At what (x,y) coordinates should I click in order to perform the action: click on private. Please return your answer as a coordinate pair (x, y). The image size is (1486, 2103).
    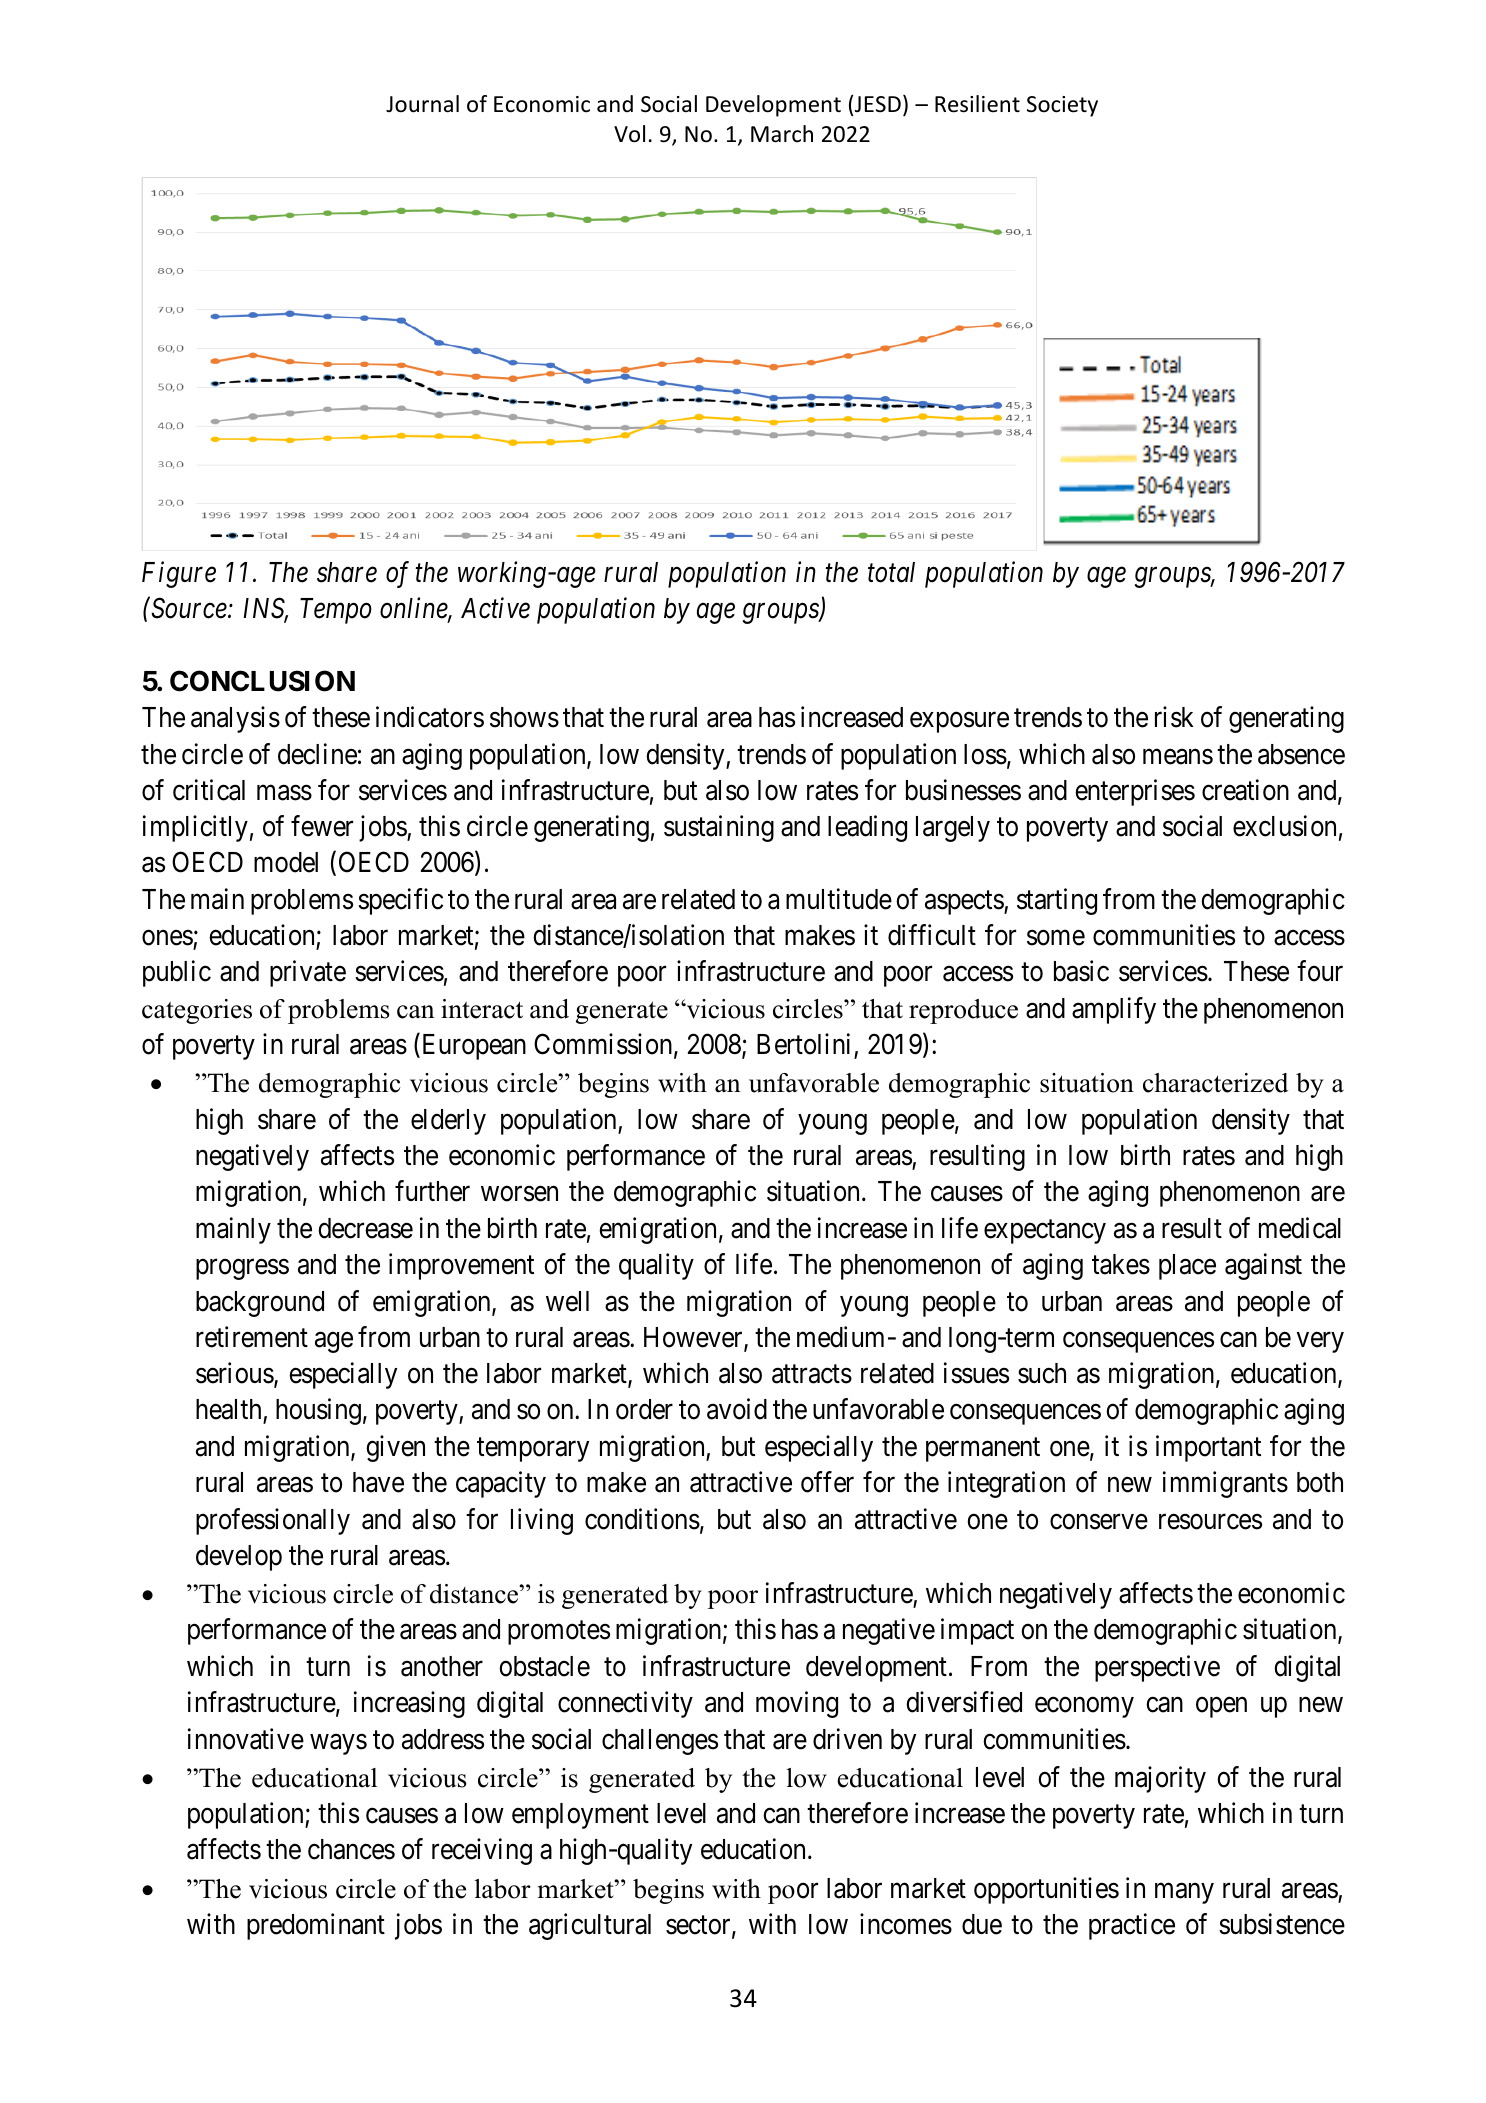
    Looking at the image, I should click on (308, 974).
